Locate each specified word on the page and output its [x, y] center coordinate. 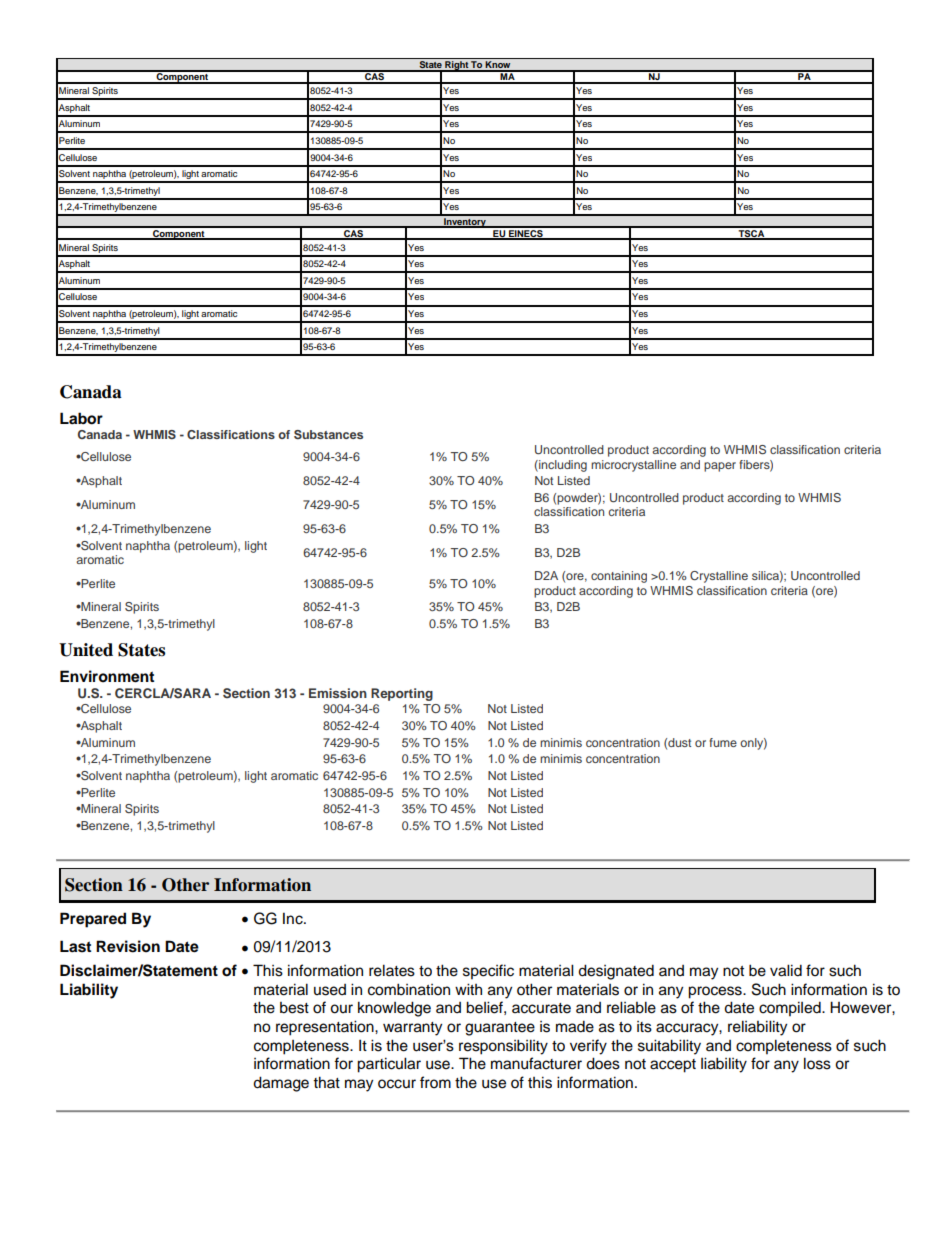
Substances [328, 435]
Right [456, 66]
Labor [81, 418]
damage [281, 1084]
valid [786, 970]
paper [720, 467]
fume [723, 742]
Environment [107, 676]
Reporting [402, 694]
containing [619, 577]
